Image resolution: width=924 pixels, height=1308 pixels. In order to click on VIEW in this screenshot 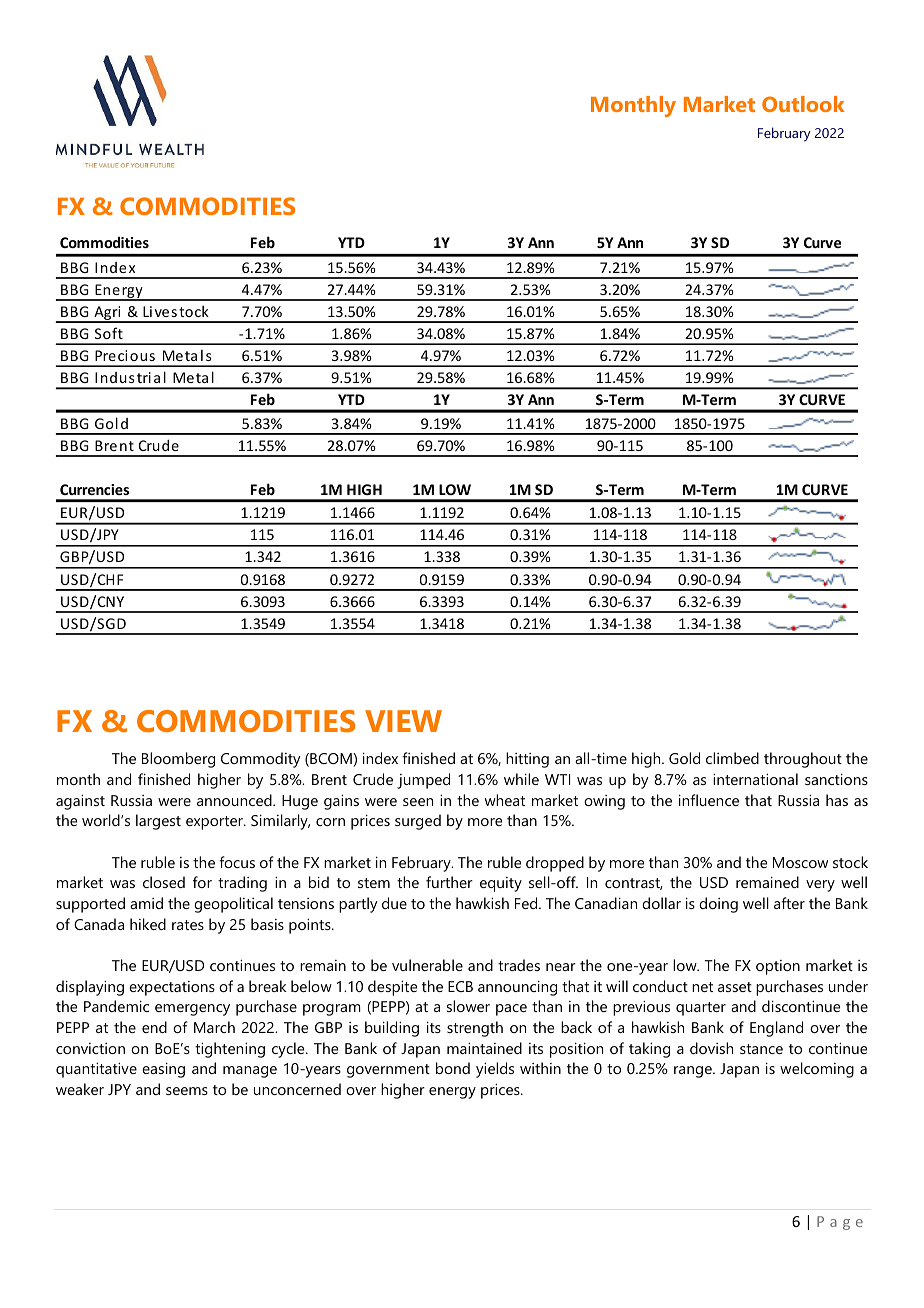, I will do `click(403, 721)`.
